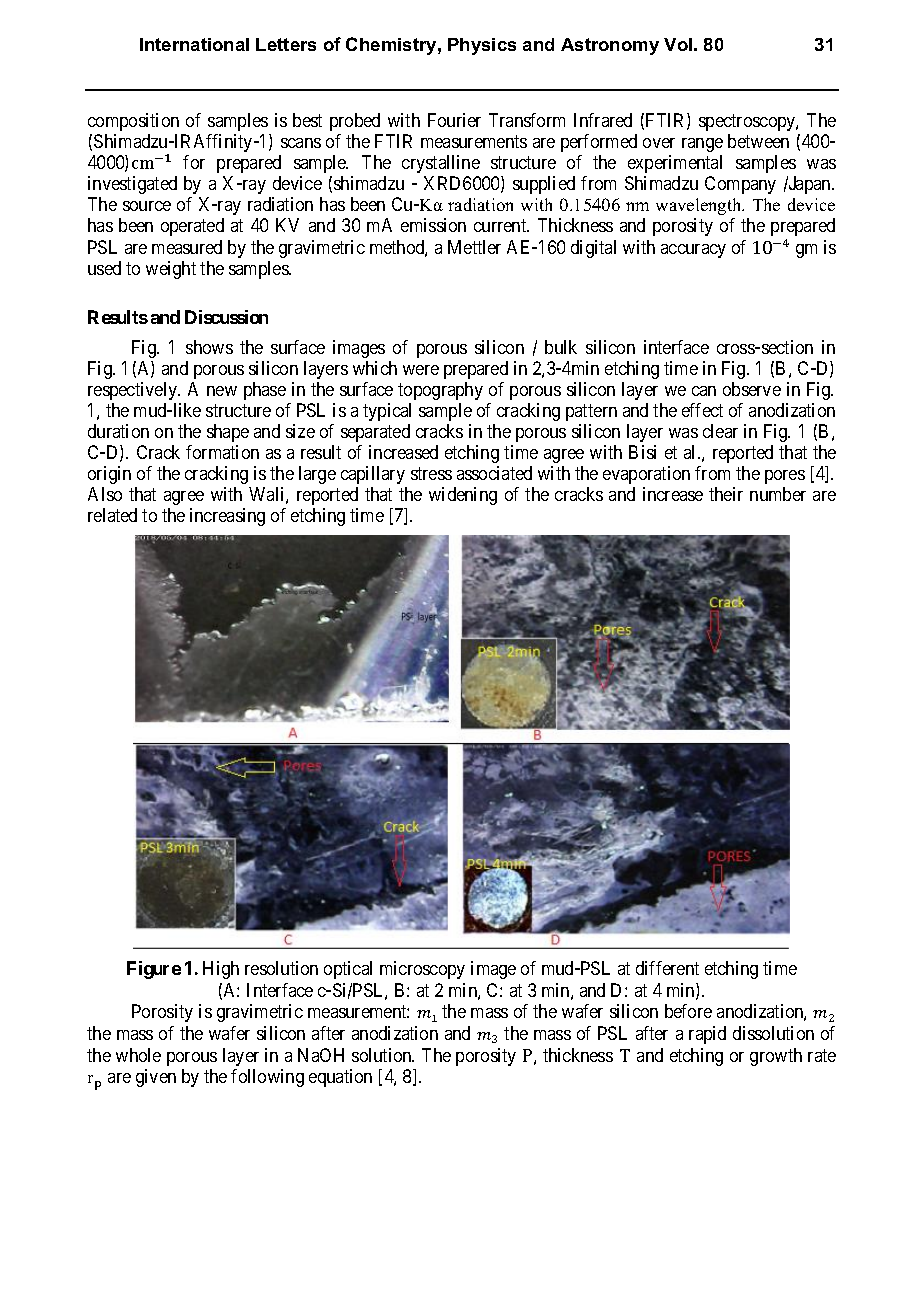  What do you see at coordinates (422, 970) in the screenshot?
I see `microscopy` at bounding box center [422, 970].
